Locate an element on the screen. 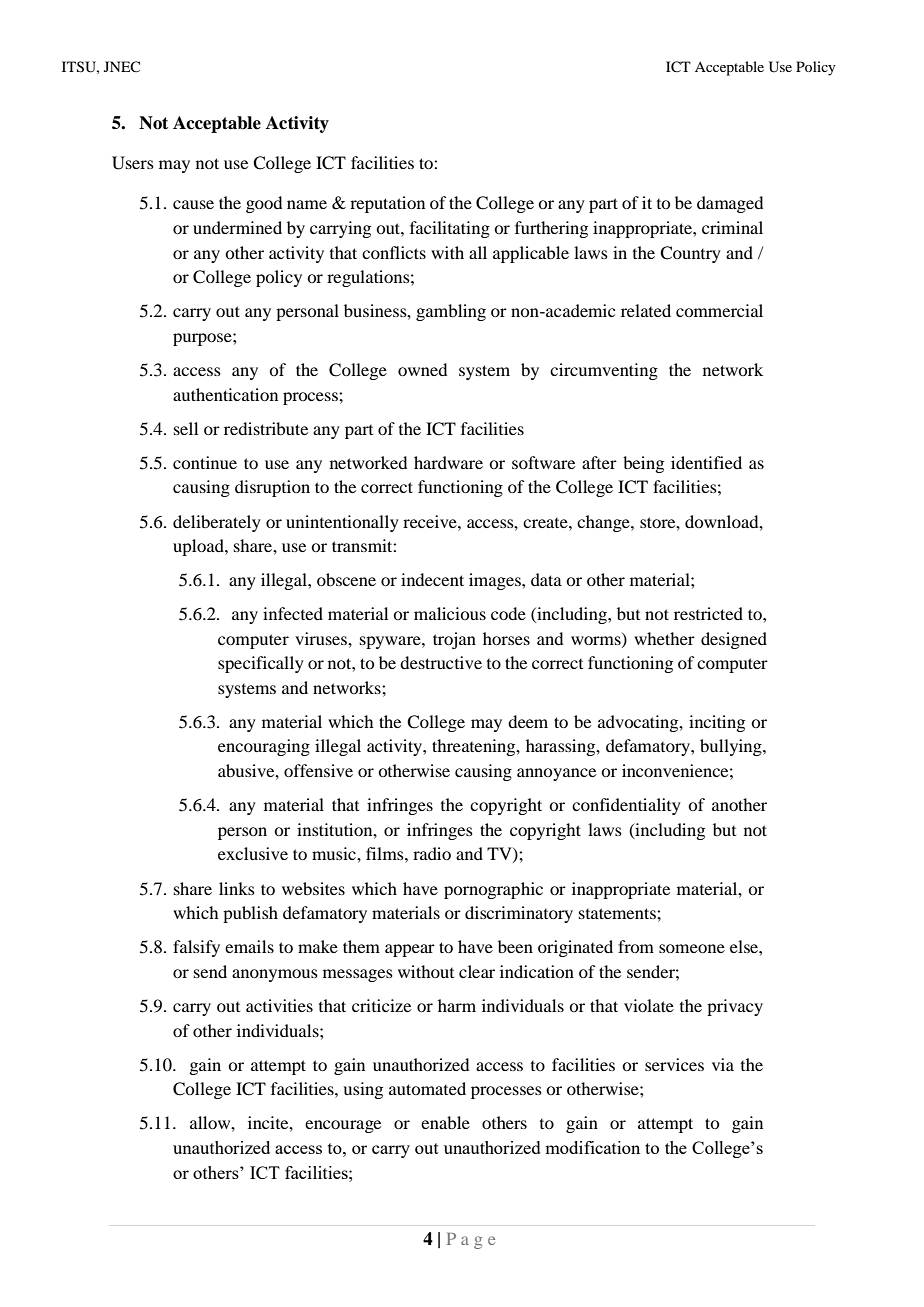 This screenshot has height=1307, width=924. enable is located at coordinates (445, 1122).
